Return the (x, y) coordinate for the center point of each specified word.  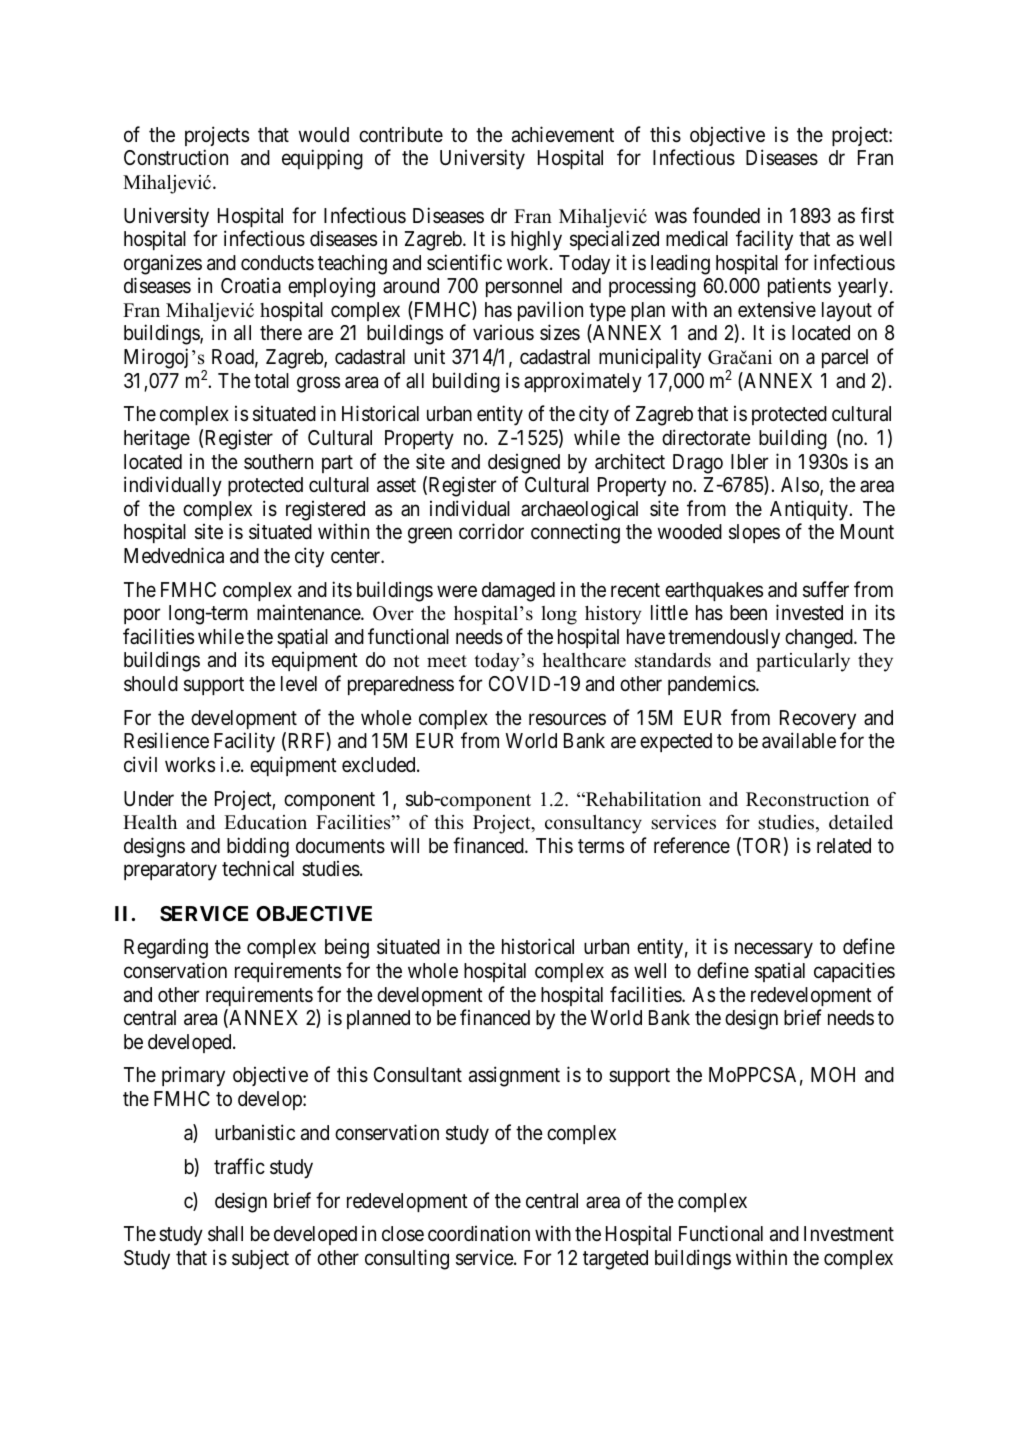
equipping (322, 159)
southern (278, 462)
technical (258, 868)
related (844, 846)
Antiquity (810, 510)
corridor (491, 531)
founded (726, 215)
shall (225, 1234)
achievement (563, 134)
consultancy (593, 824)
